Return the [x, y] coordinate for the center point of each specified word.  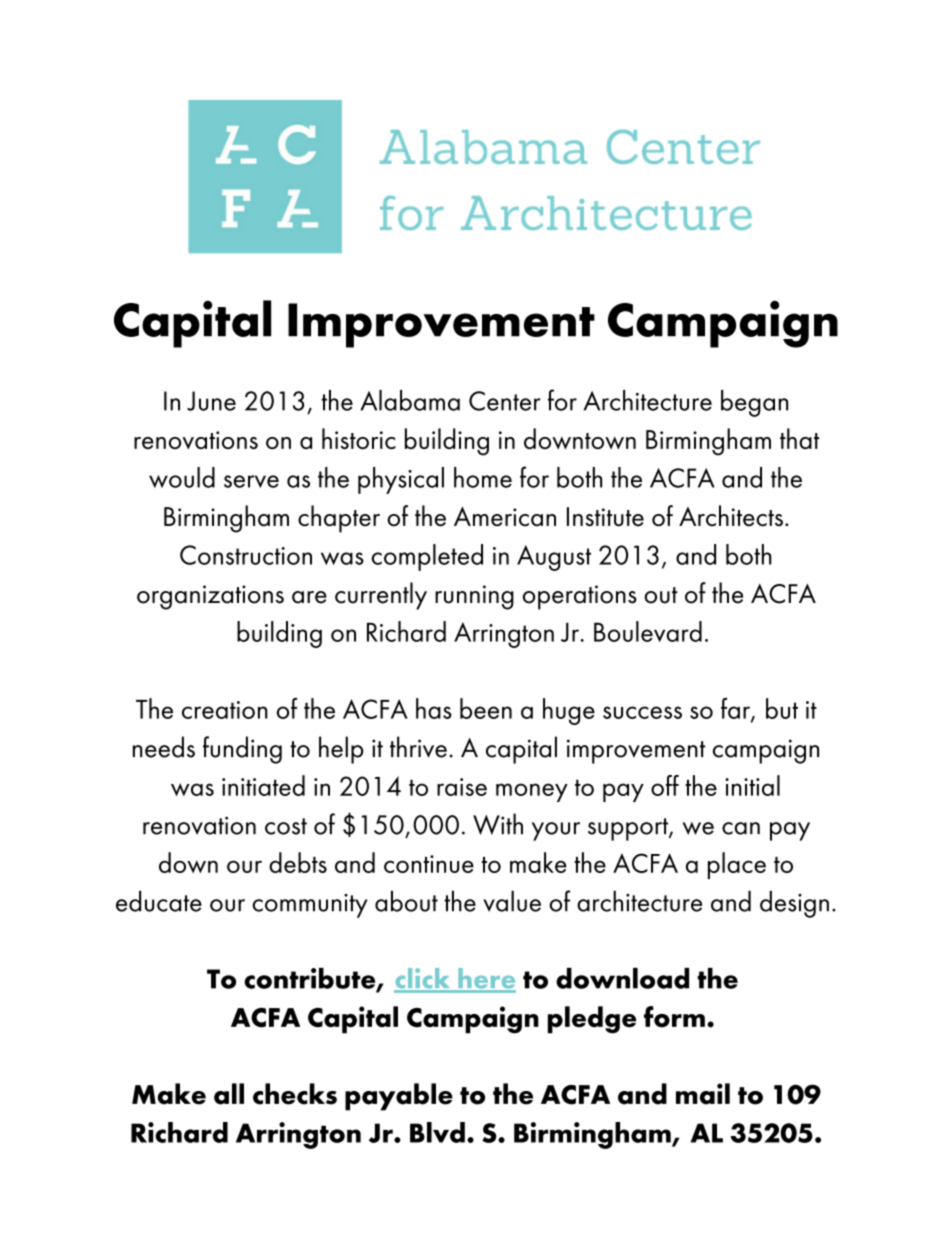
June [211, 401]
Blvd [437, 1132]
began [754, 403]
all [229, 1094]
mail [703, 1094]
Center [505, 401]
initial [752, 785]
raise [462, 787]
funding [242, 750]
